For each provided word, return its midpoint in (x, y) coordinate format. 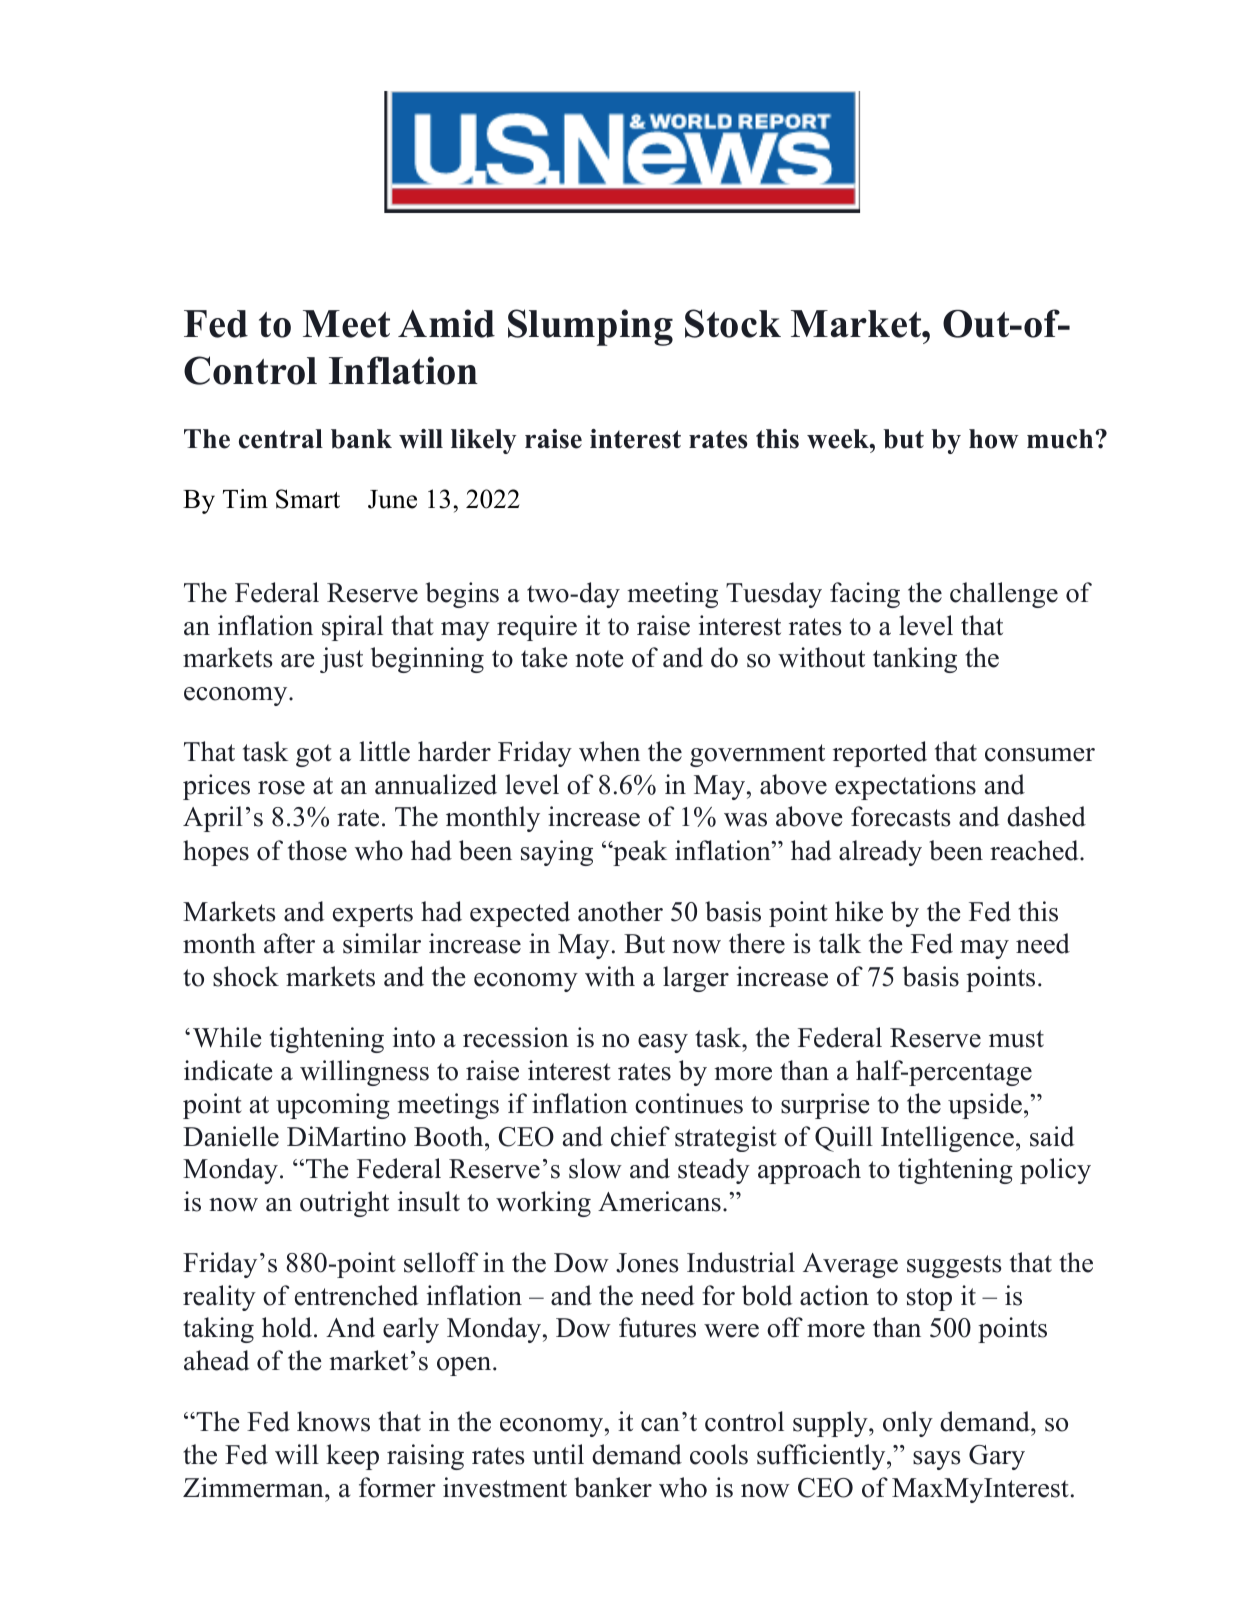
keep (352, 1457)
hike (859, 911)
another (620, 911)
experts (373, 915)
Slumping (590, 327)
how (994, 439)
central (281, 439)
